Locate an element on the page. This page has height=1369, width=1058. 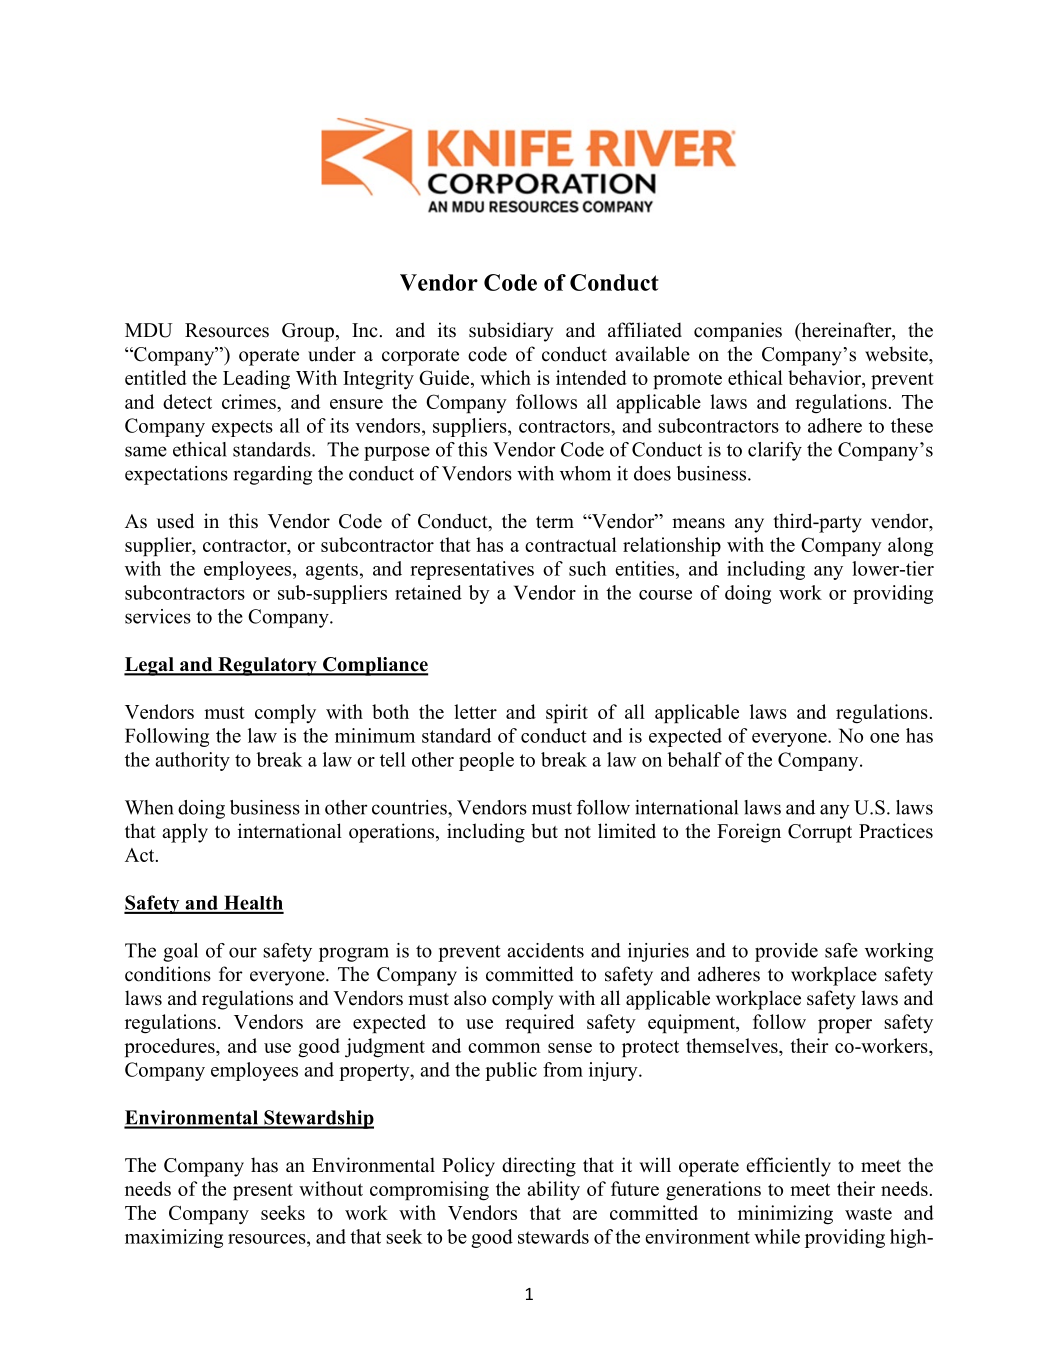
maximizing is located at coordinates (174, 1238).
